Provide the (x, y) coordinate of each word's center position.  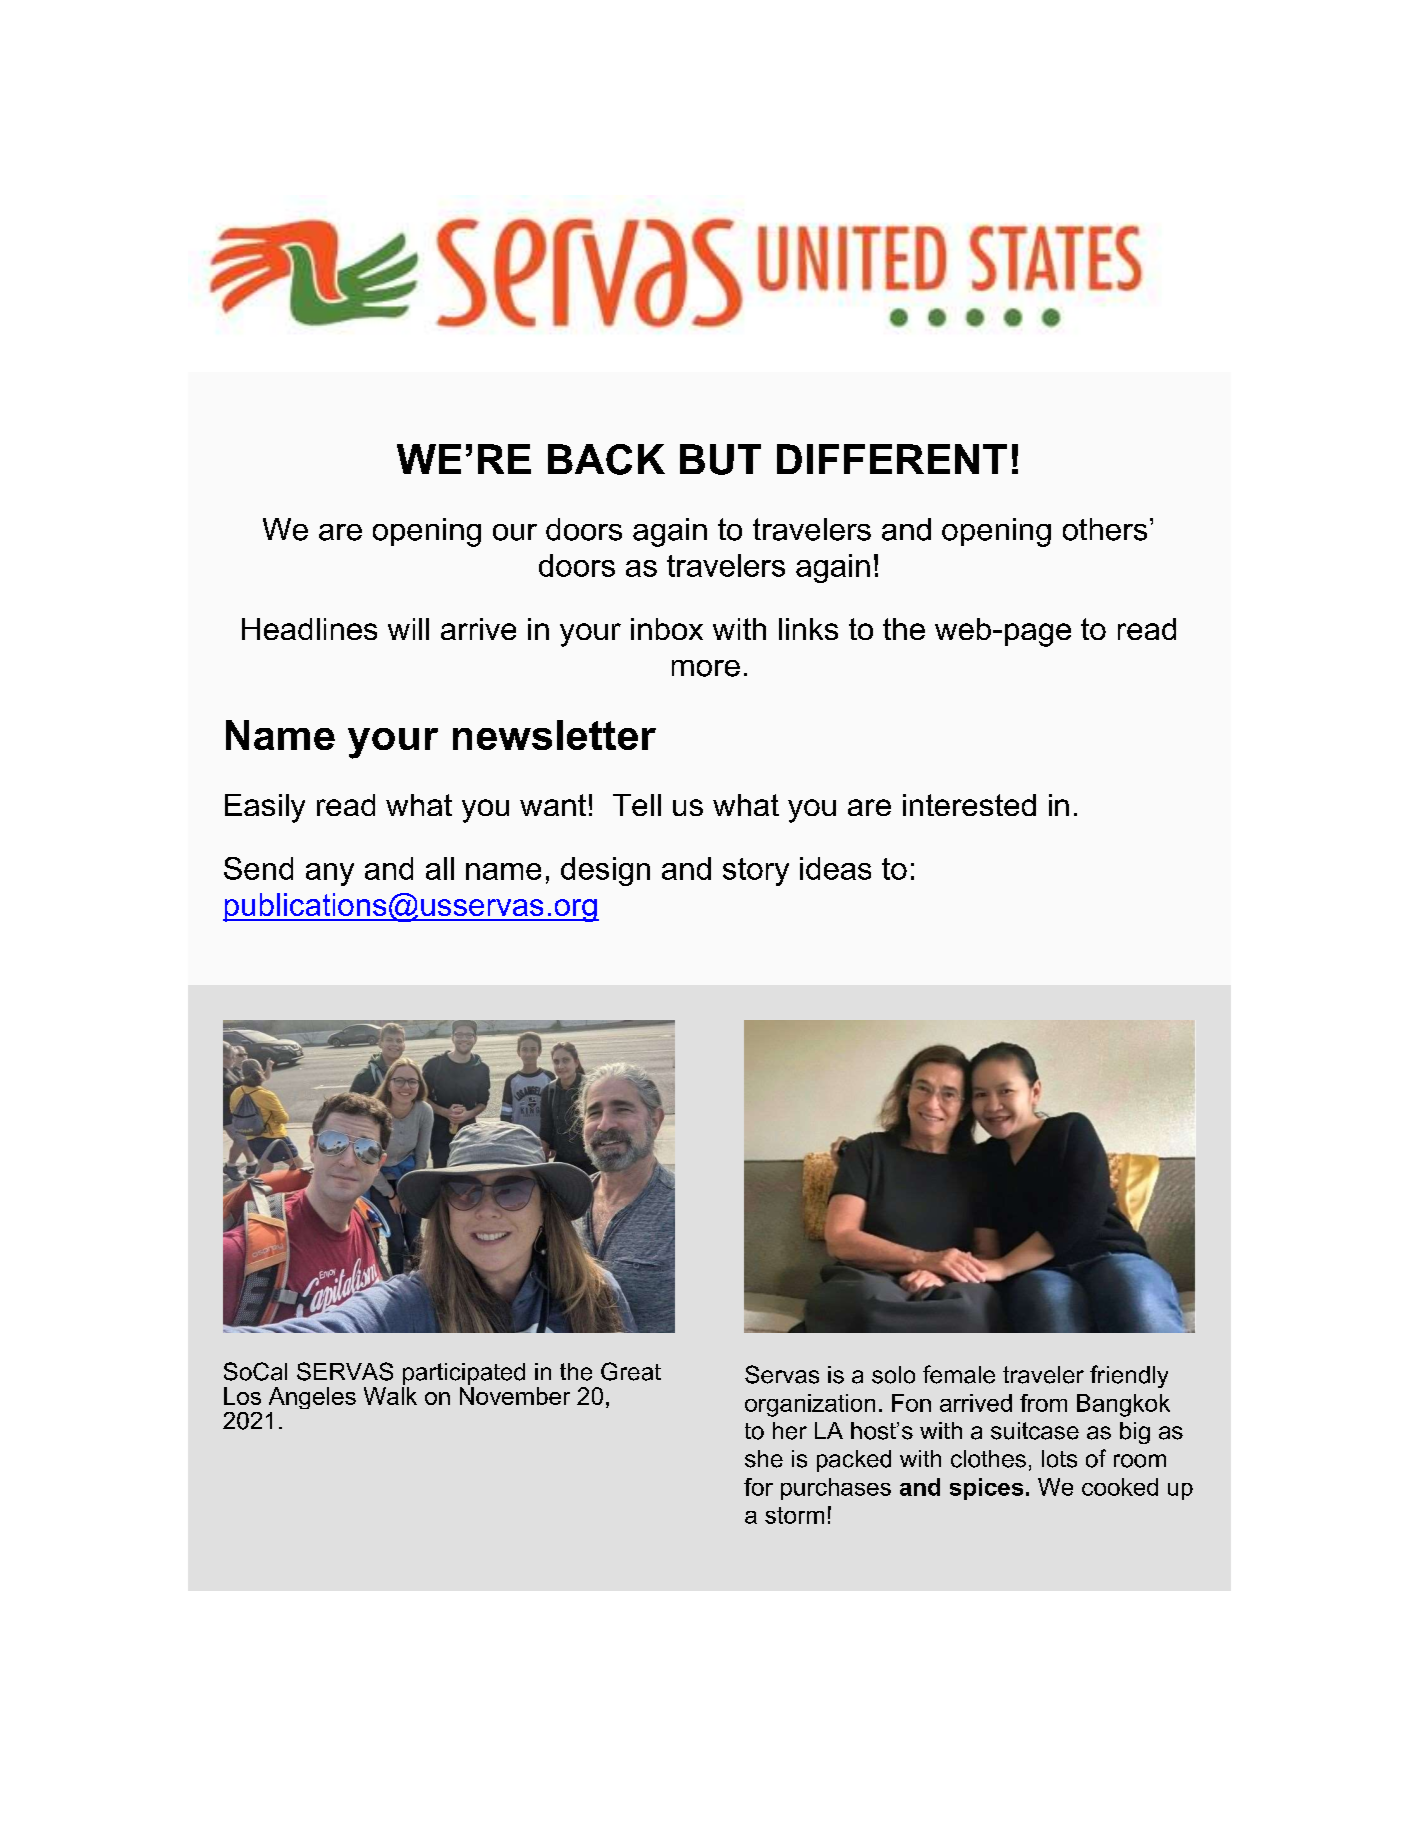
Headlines (309, 629)
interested (969, 805)
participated (463, 1375)
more (706, 668)
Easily (265, 808)
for (758, 1487)
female (959, 1374)
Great (631, 1371)
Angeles (312, 1398)
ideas (835, 868)
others (1105, 529)
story (756, 872)
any (330, 874)
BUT (720, 459)
